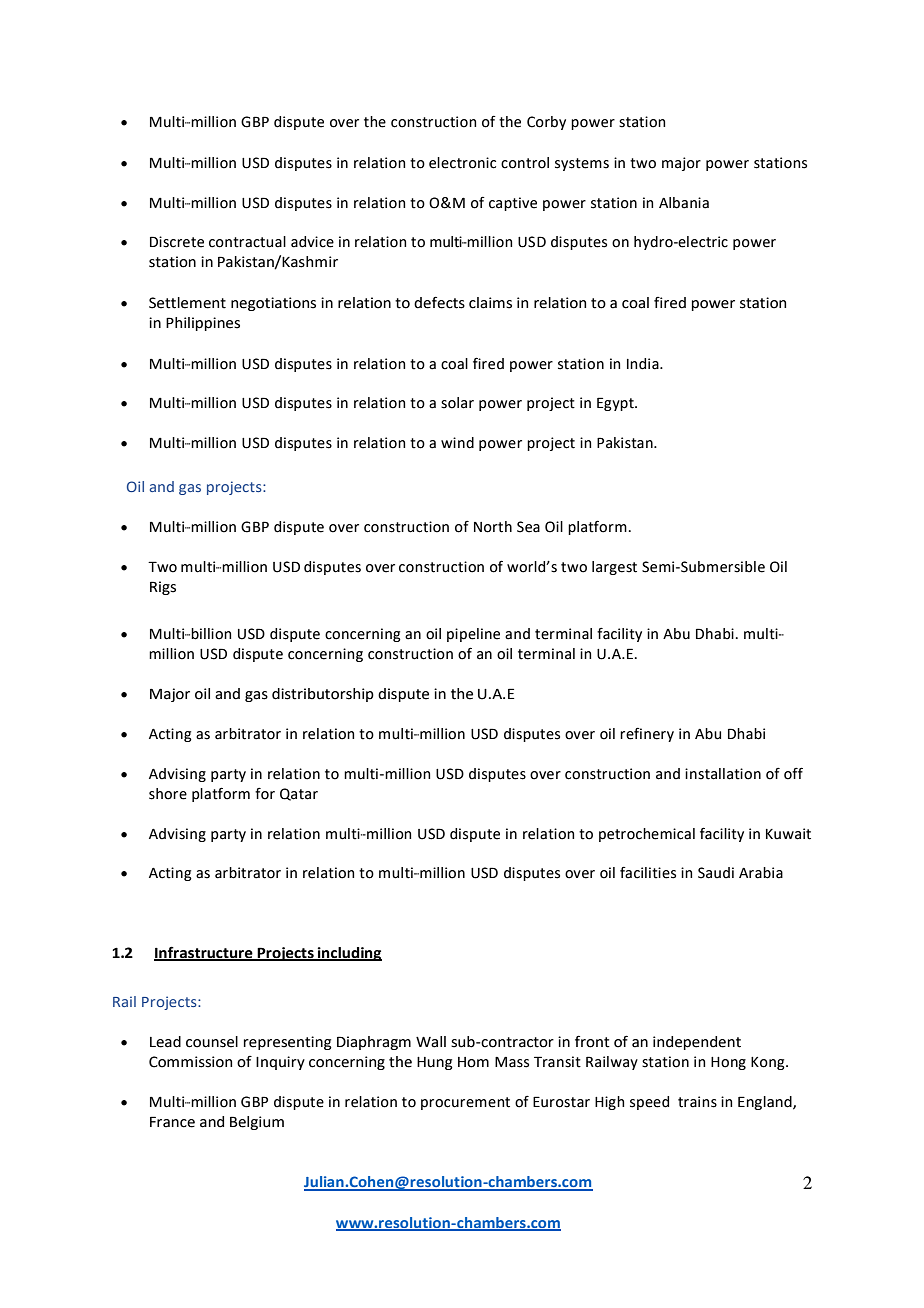 The width and height of the screenshot is (924, 1308). I want to click on Egypt, so click(616, 404).
